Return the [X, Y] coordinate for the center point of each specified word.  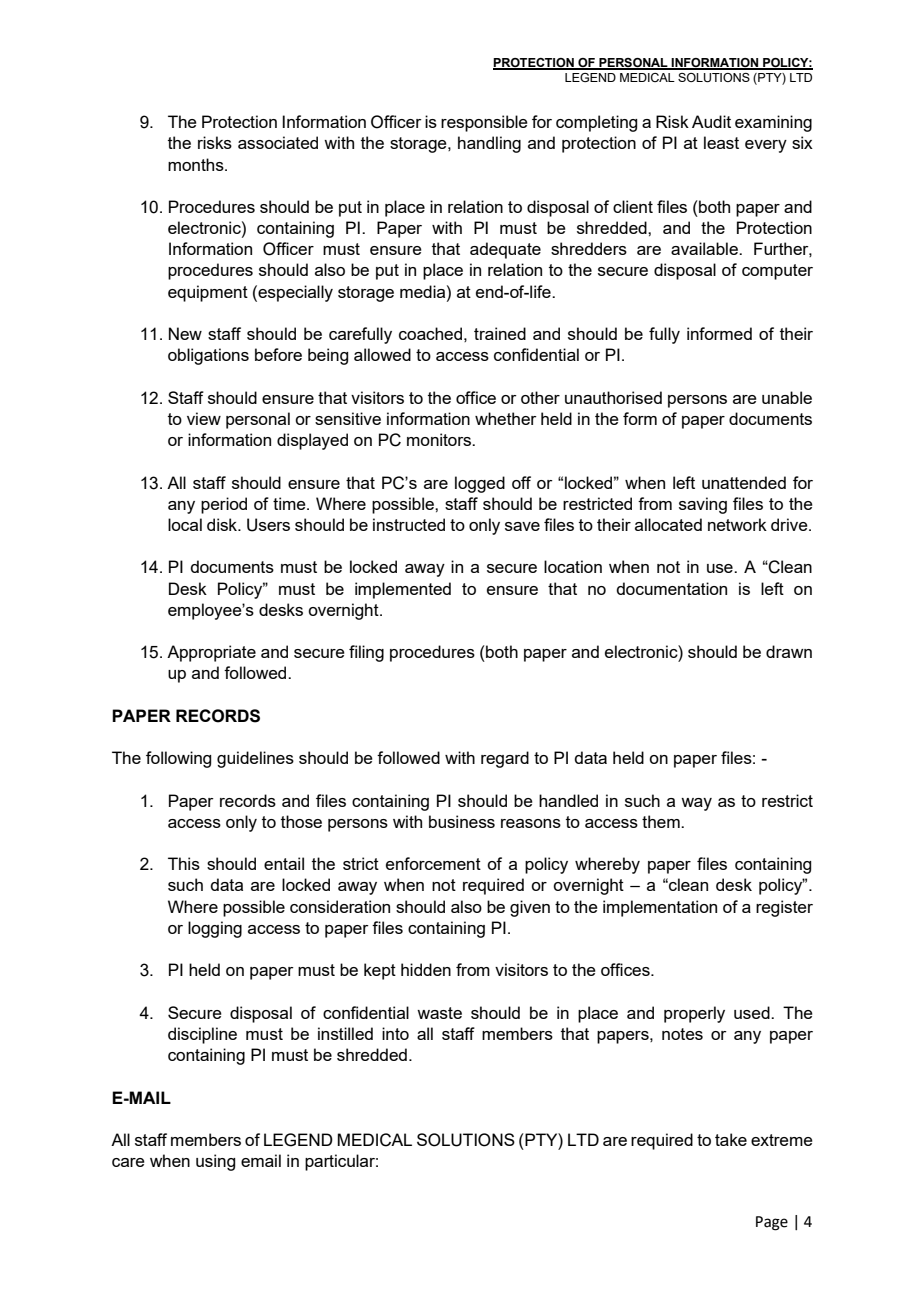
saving [703, 505]
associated [278, 142]
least [721, 142]
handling [489, 144]
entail [284, 863]
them [662, 821]
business [462, 821]
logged [480, 484]
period [224, 505]
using [215, 1162]
